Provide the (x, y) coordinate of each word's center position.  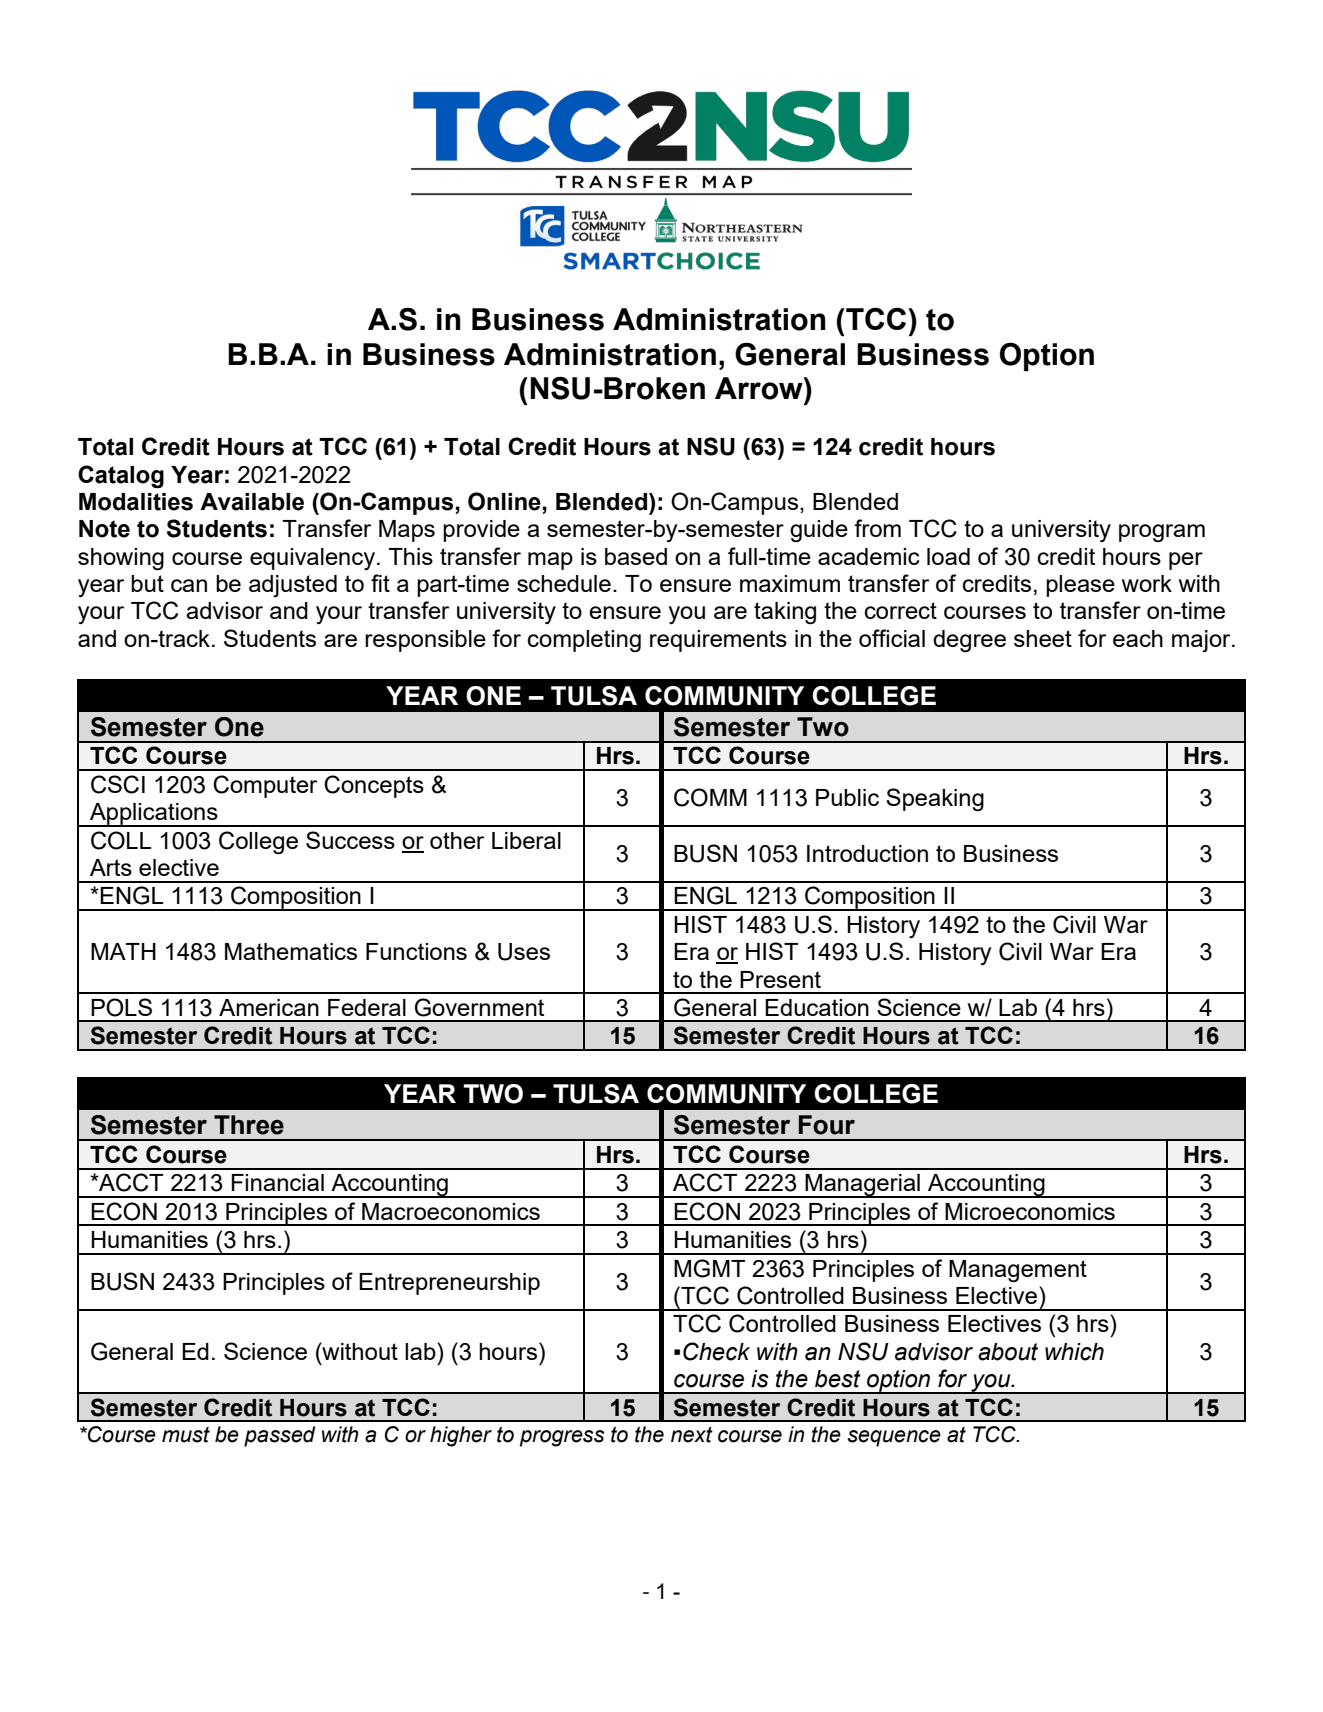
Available (252, 502)
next (692, 1435)
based (636, 556)
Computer (265, 786)
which (1074, 1352)
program (1162, 533)
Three (249, 1125)
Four (827, 1125)
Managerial (862, 1186)
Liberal (526, 840)
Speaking (935, 800)
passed (279, 1436)
